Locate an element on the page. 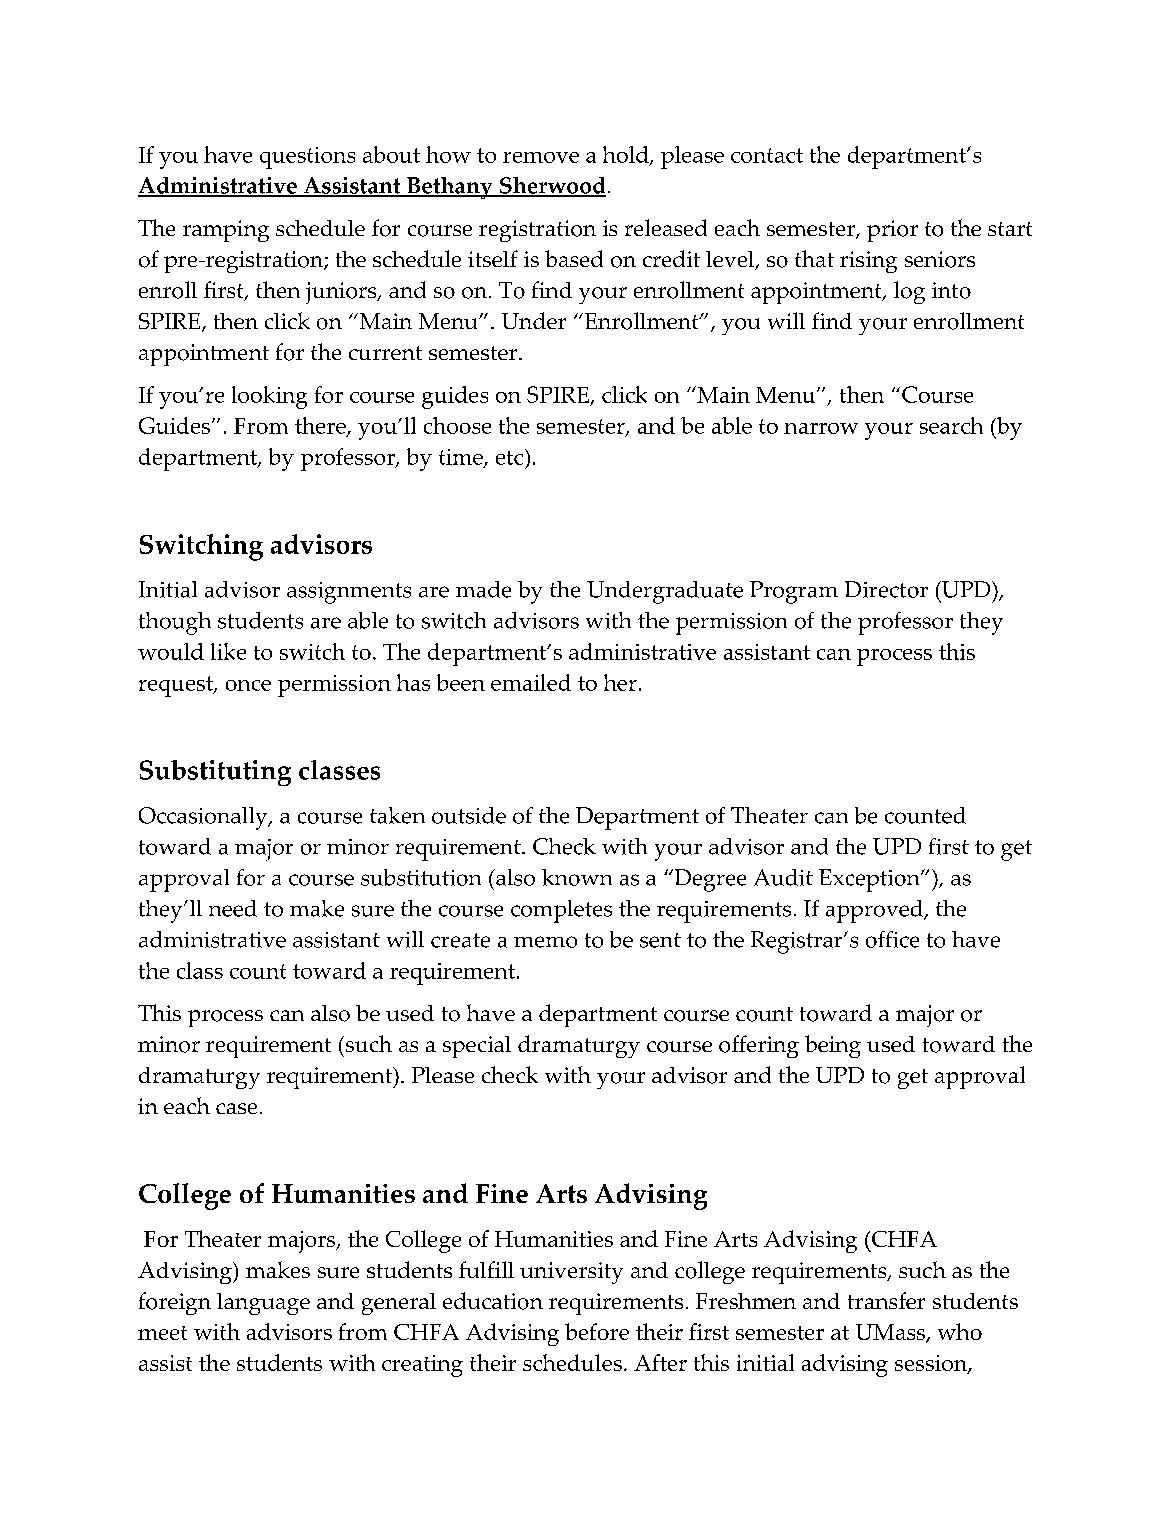 This page has height=1518, width=1173. questions is located at coordinates (307, 158).
